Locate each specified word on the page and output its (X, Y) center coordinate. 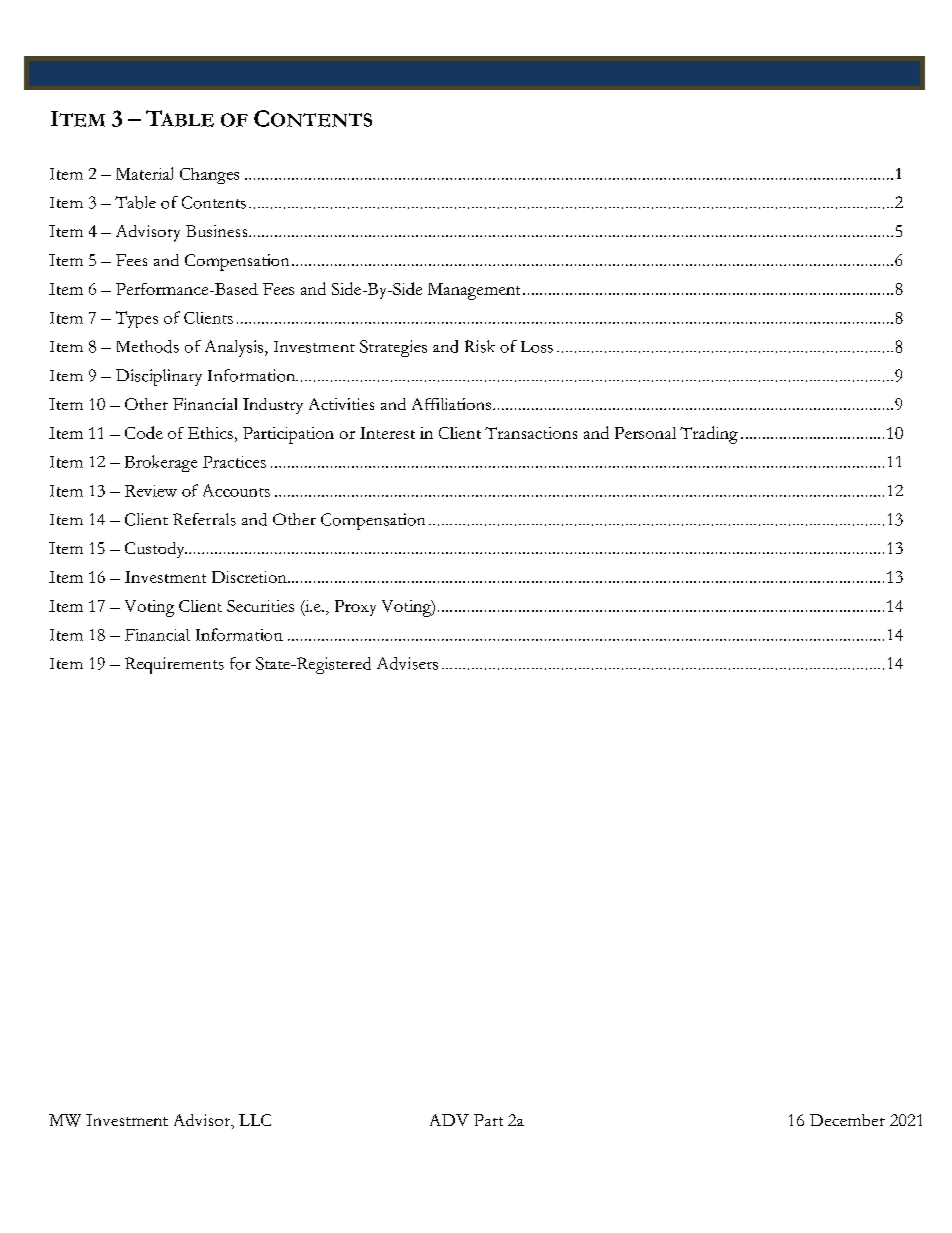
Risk (480, 346)
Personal (645, 433)
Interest (387, 433)
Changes (209, 176)
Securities (260, 606)
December (847, 1120)
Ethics (210, 433)
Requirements (174, 665)
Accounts (236, 490)
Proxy (355, 608)
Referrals (204, 519)
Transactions (531, 433)
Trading (709, 435)
